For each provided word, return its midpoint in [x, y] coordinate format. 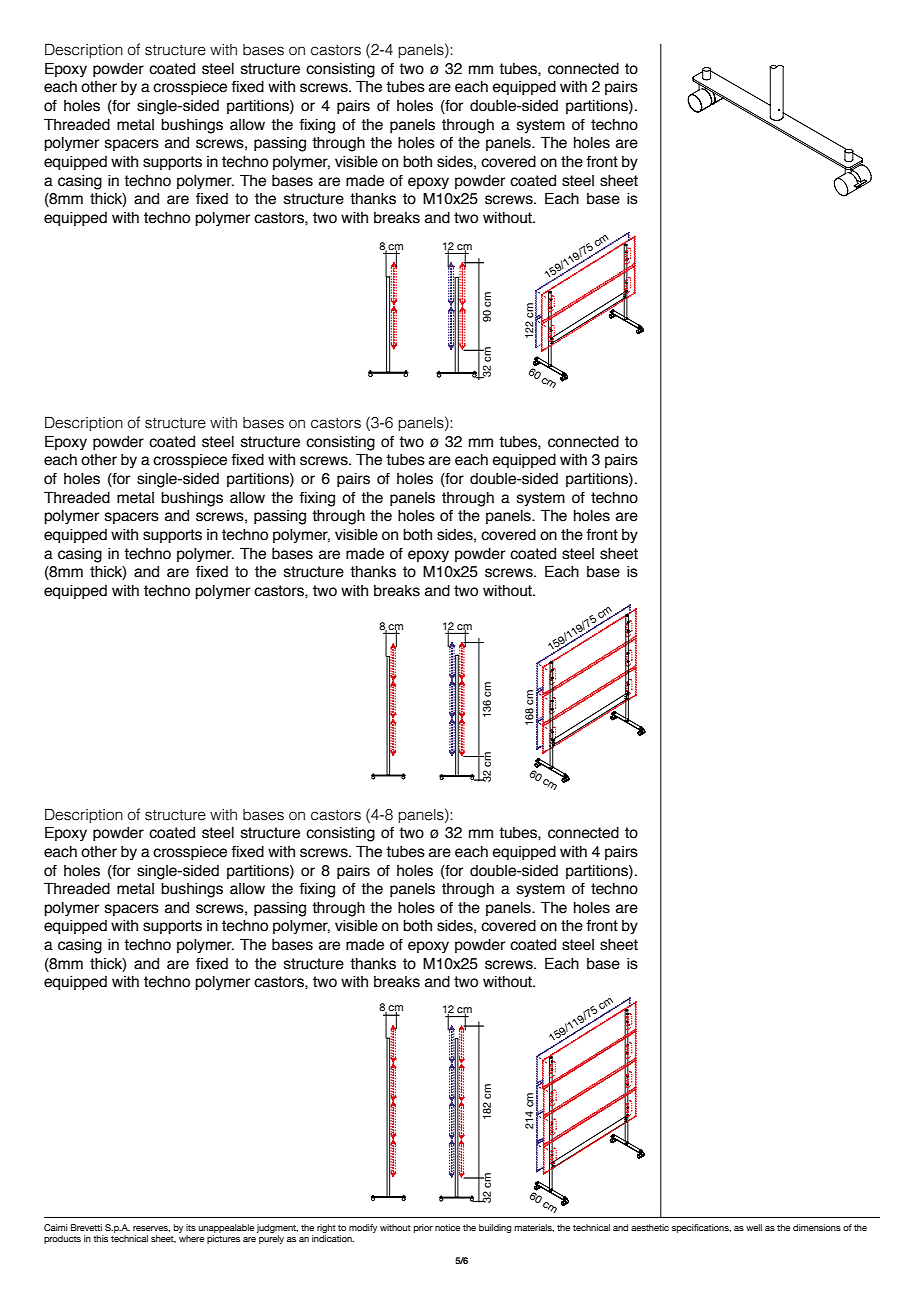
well [754, 1227]
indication [333, 1238]
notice [447, 1227]
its [191, 1227]
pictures [223, 1239]
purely [271, 1239]
